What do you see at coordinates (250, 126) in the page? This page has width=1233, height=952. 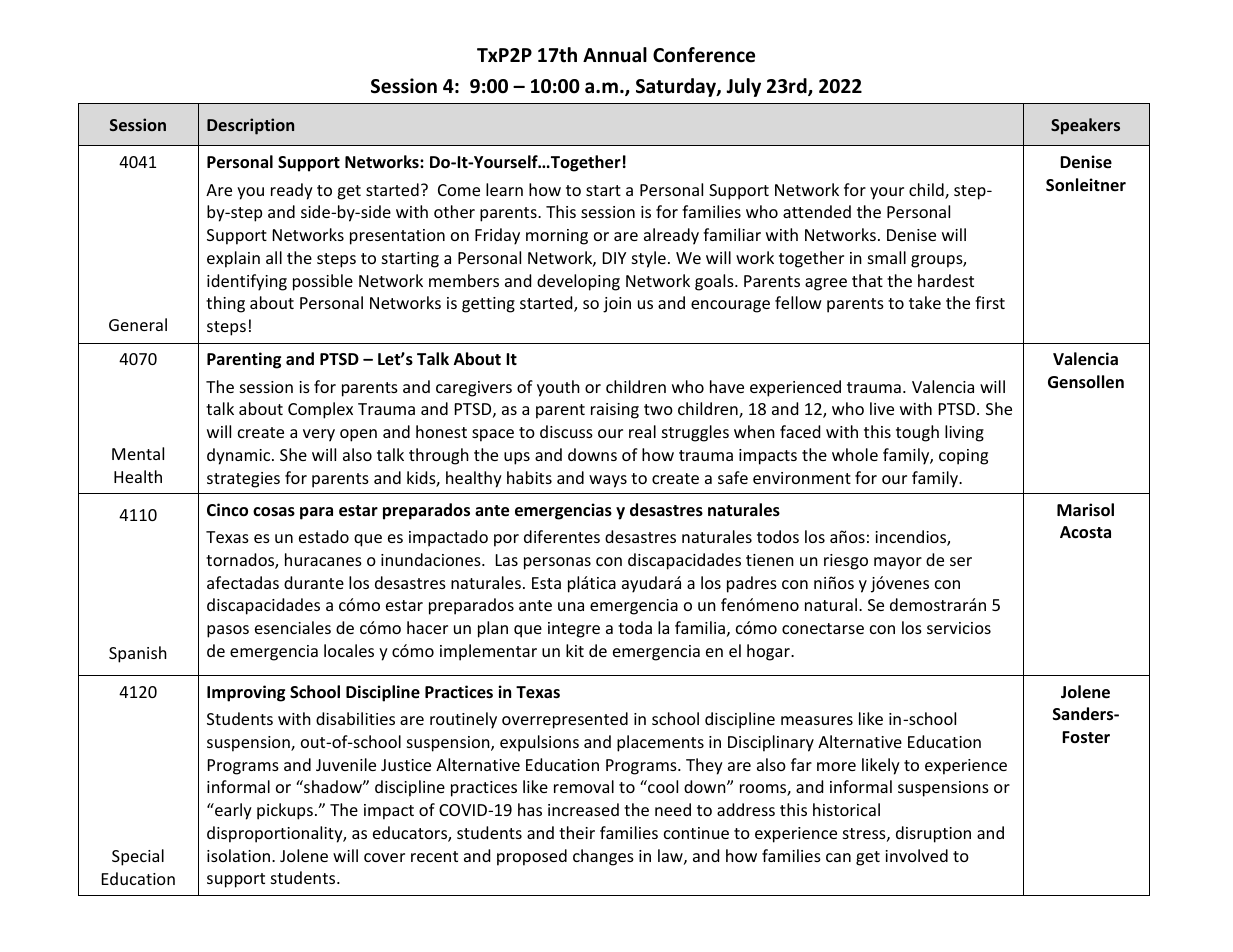 I see `Description` at bounding box center [250, 126].
